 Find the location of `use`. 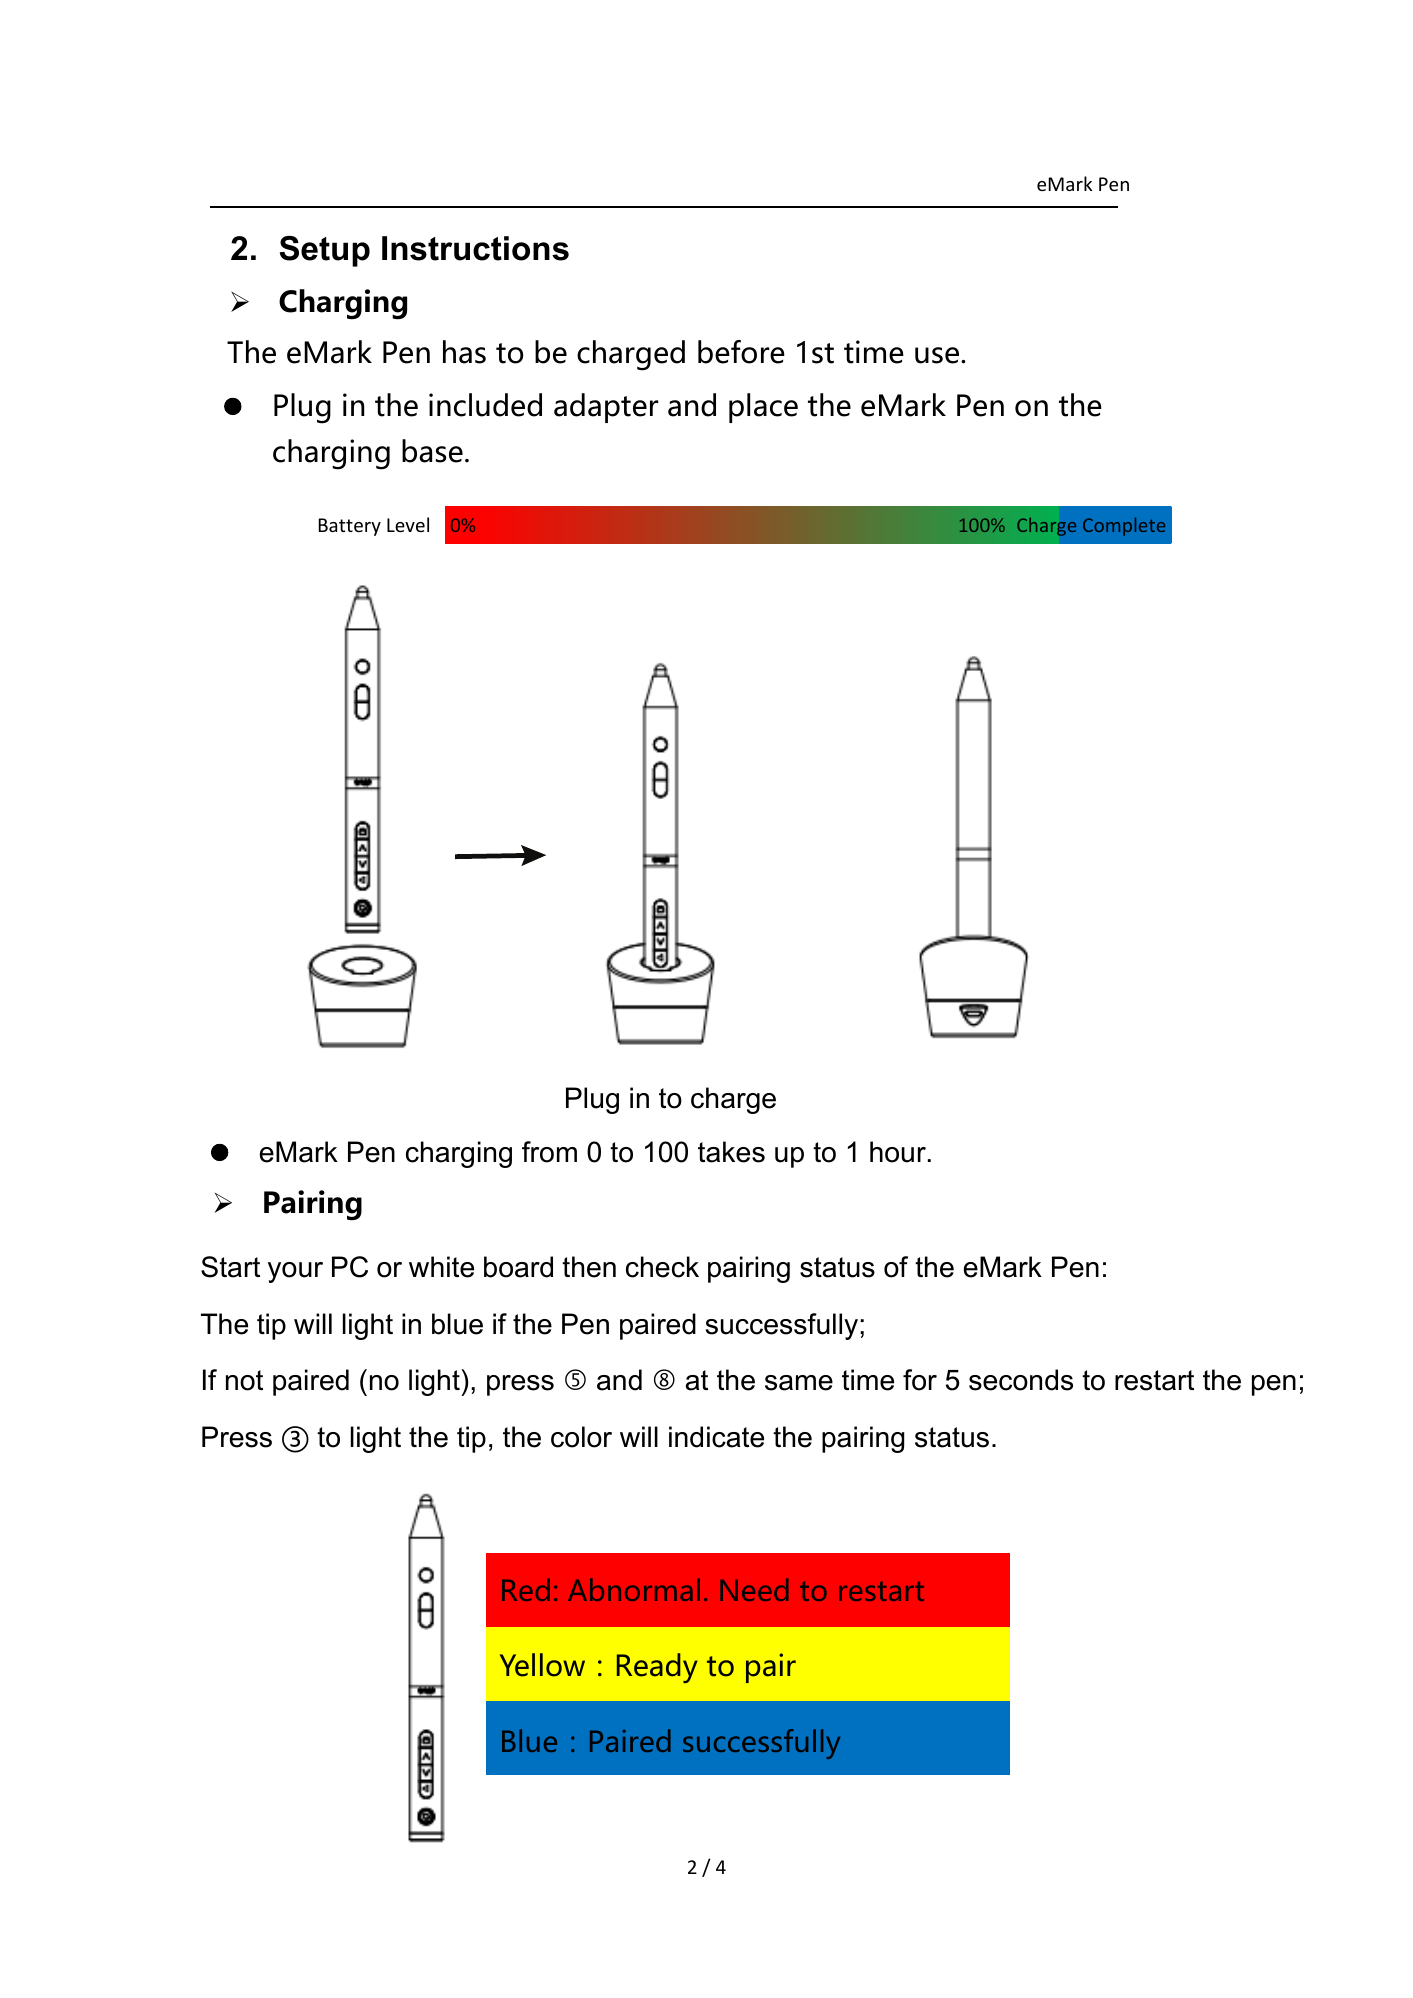

use is located at coordinates (937, 355).
